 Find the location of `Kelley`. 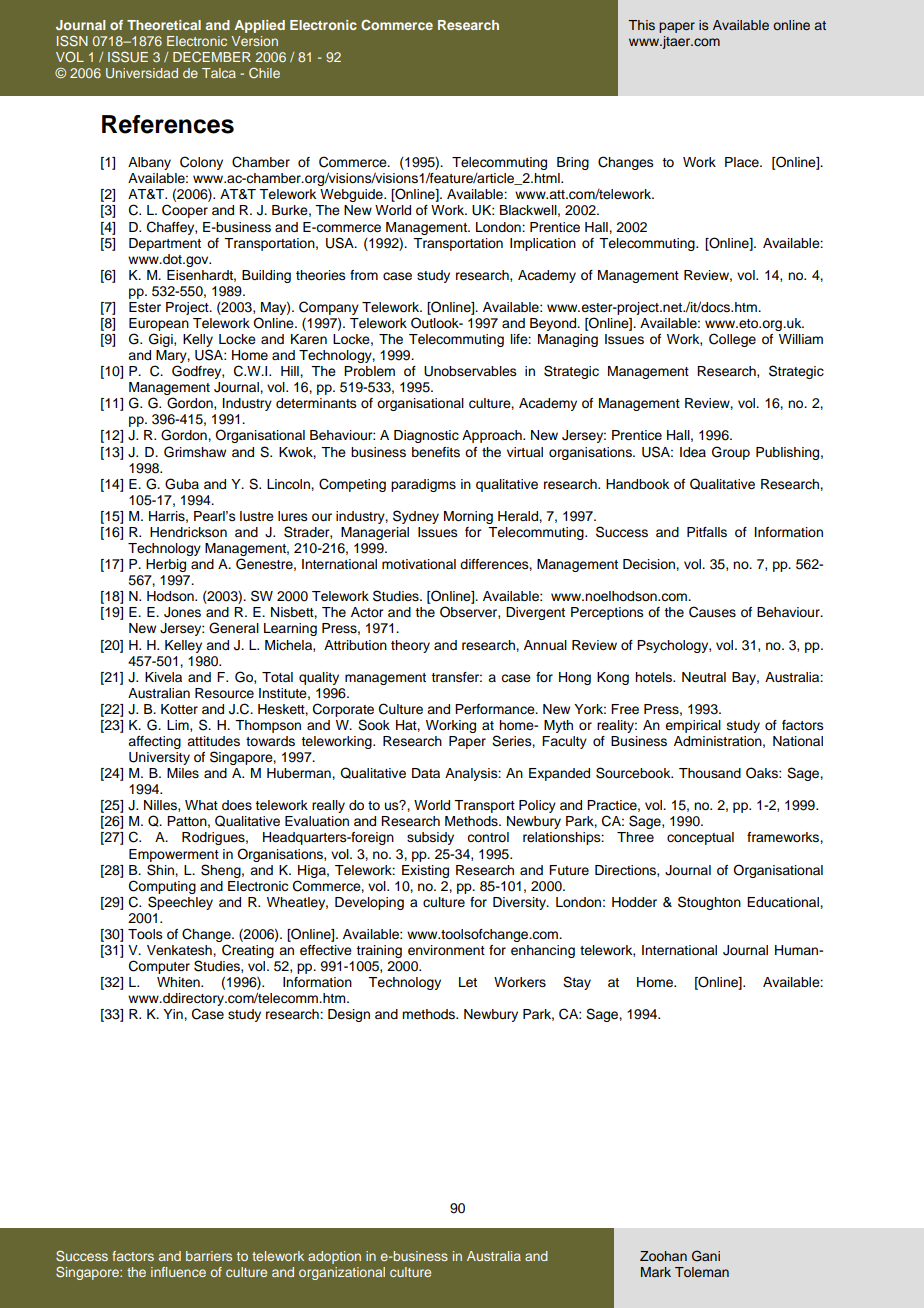

Kelley is located at coordinates (183, 646).
